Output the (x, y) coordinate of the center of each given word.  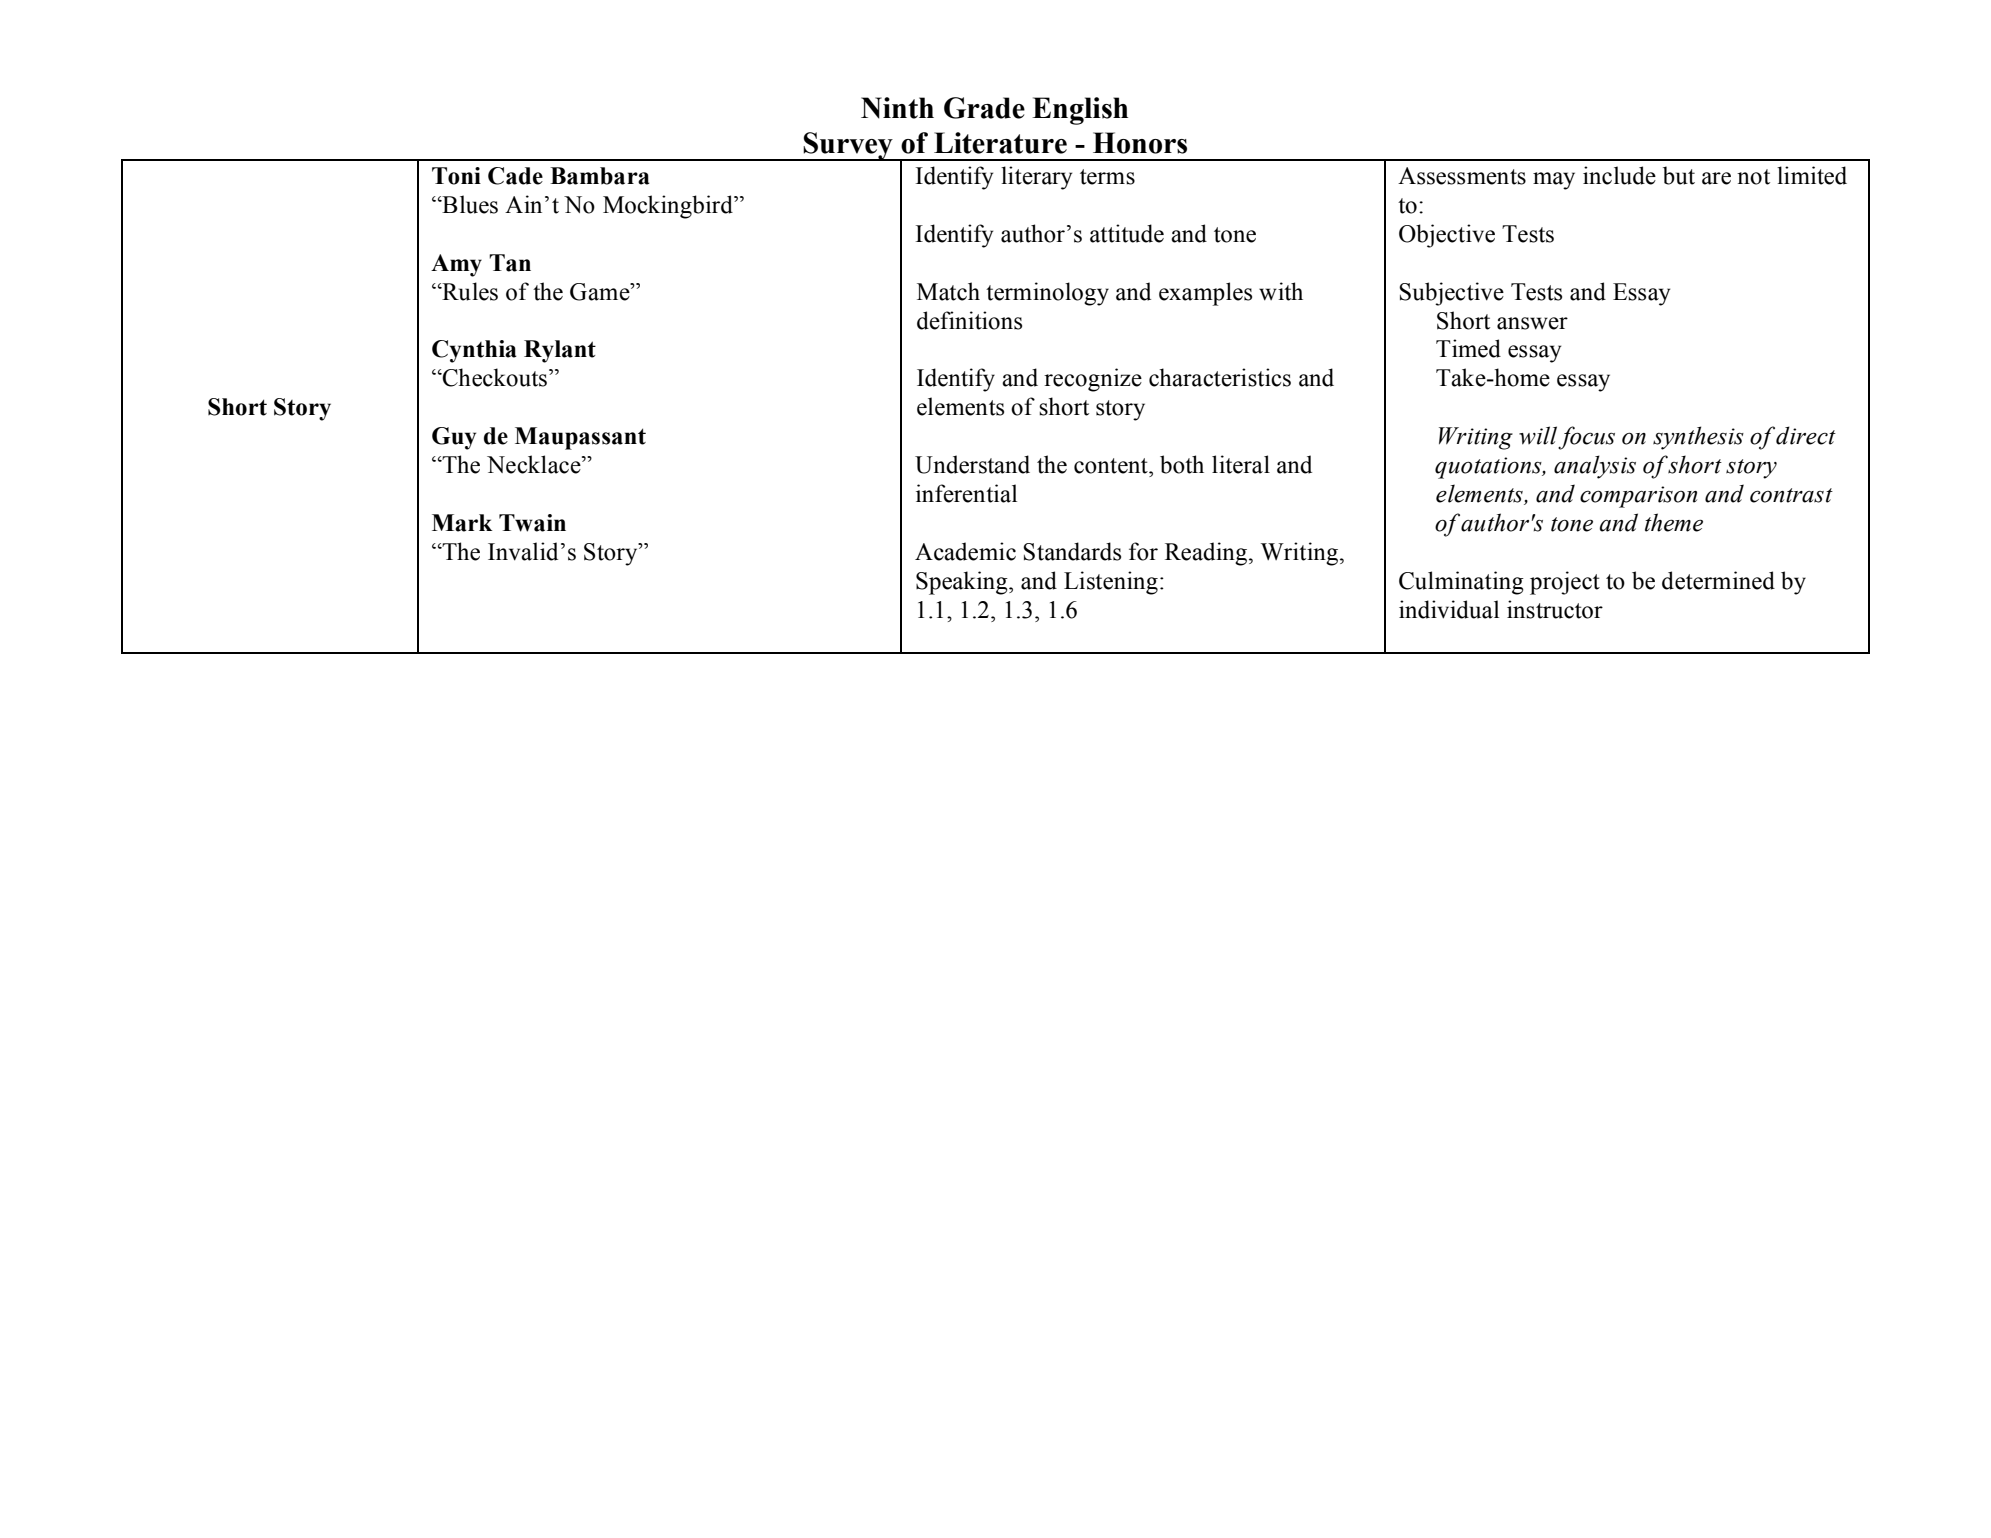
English (1080, 111)
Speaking (963, 583)
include (1619, 175)
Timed (1468, 348)
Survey (848, 146)
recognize (1093, 380)
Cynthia (474, 351)
